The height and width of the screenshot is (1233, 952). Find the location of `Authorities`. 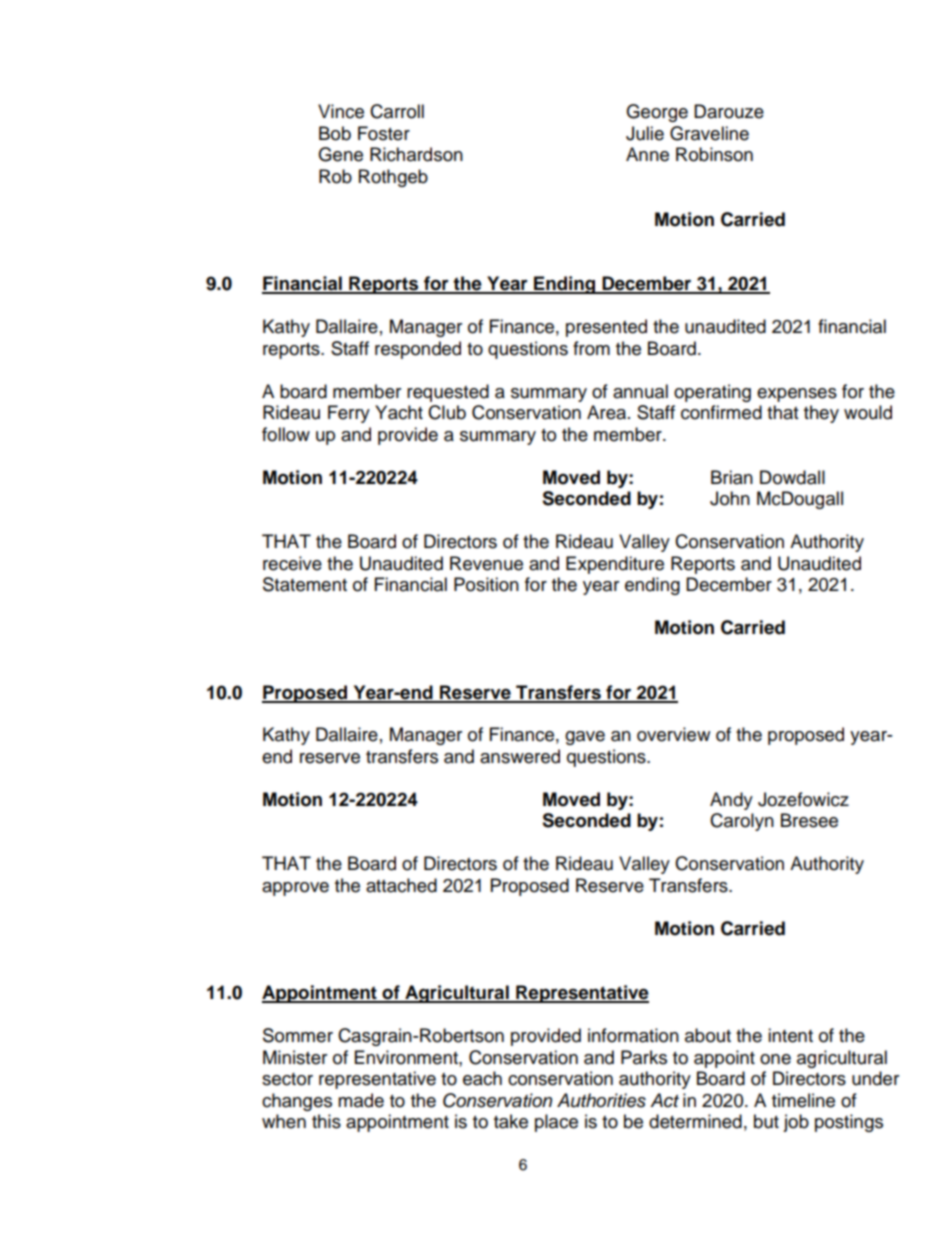

Authorities is located at coordinates (601, 1100).
